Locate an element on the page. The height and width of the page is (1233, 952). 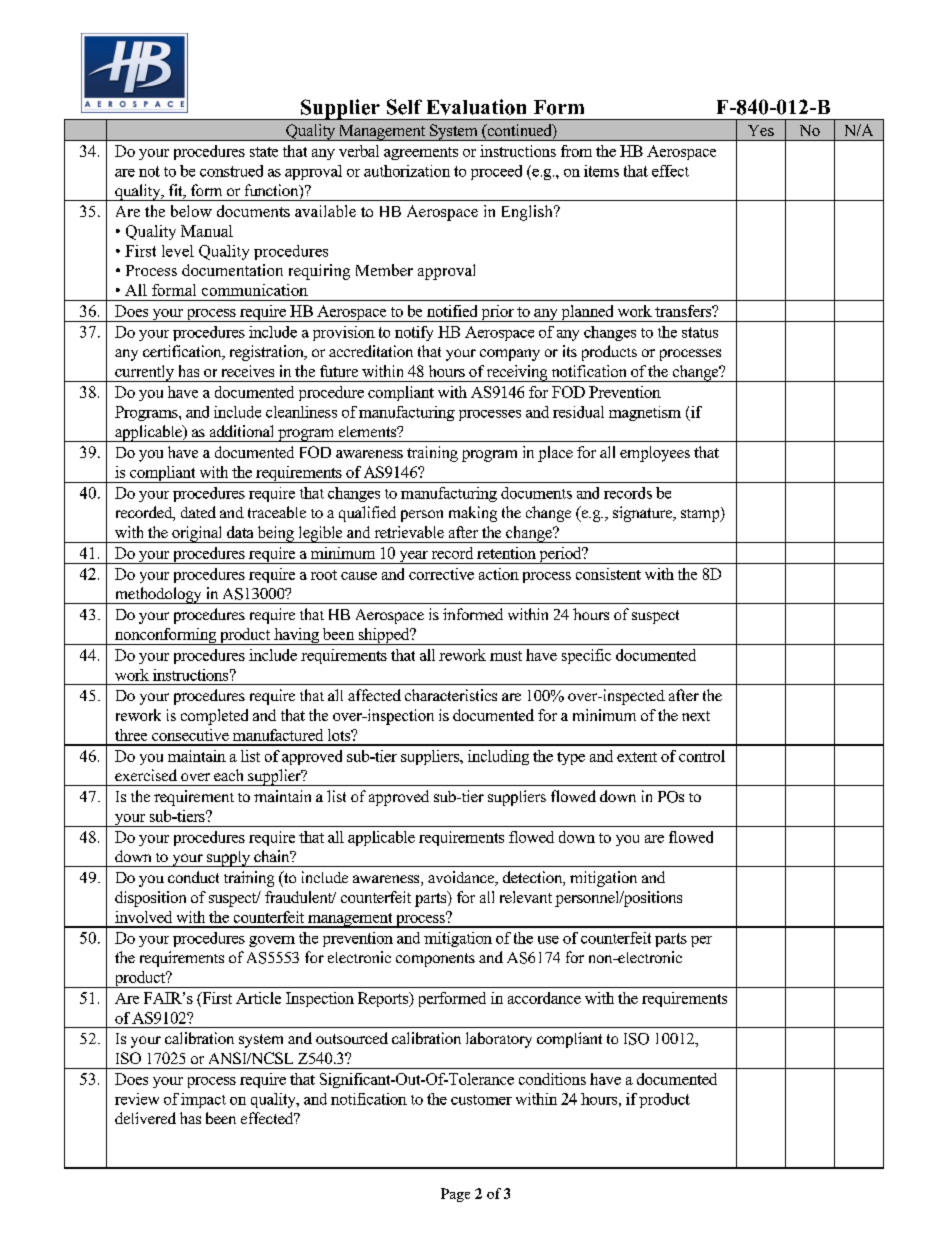
construed is located at coordinates (231, 171).
